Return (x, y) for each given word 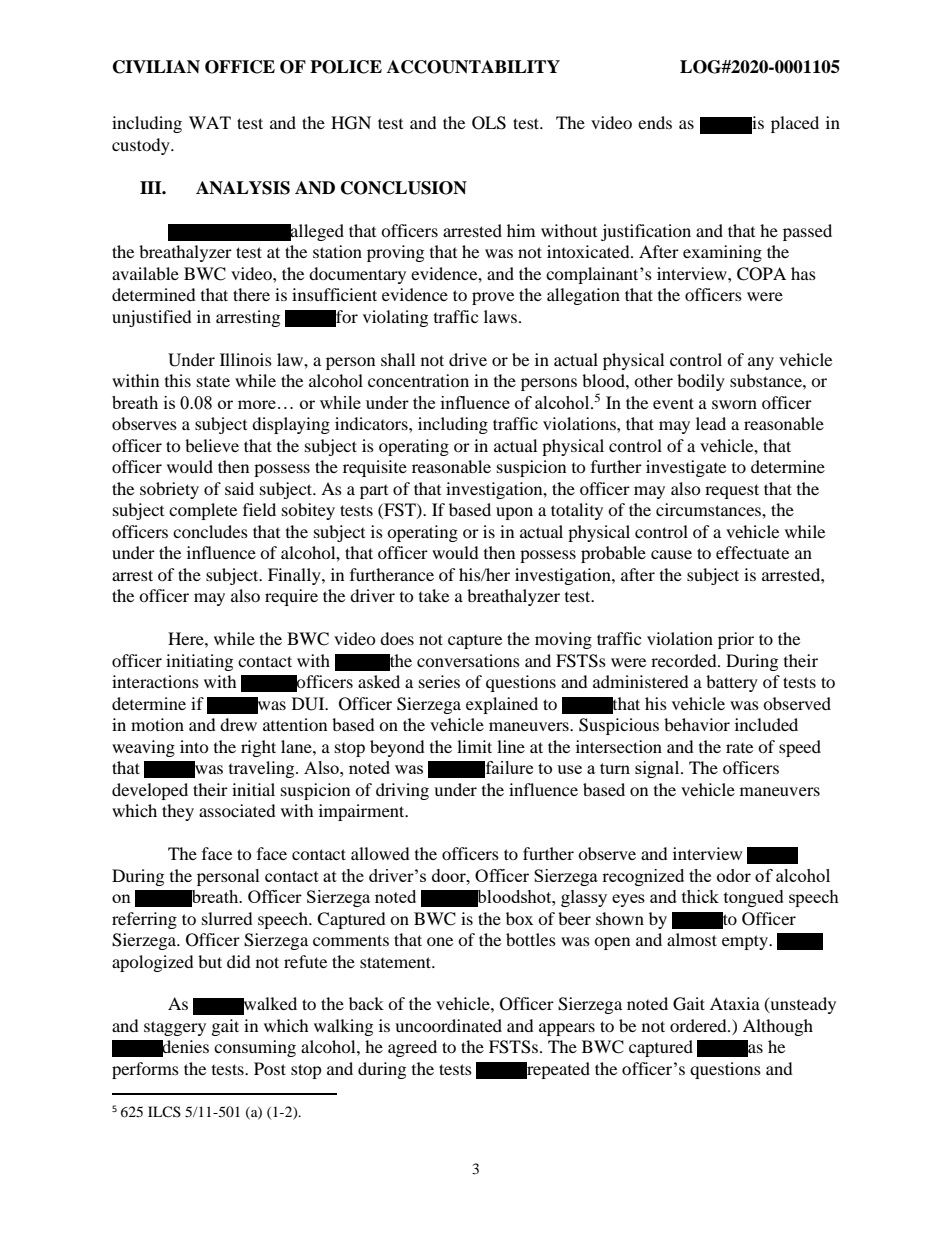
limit (474, 746)
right (258, 748)
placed (795, 124)
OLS (489, 123)
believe (212, 445)
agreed (412, 1048)
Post (270, 1068)
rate (739, 748)
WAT (210, 122)
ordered (699, 1025)
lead (711, 423)
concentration (418, 380)
